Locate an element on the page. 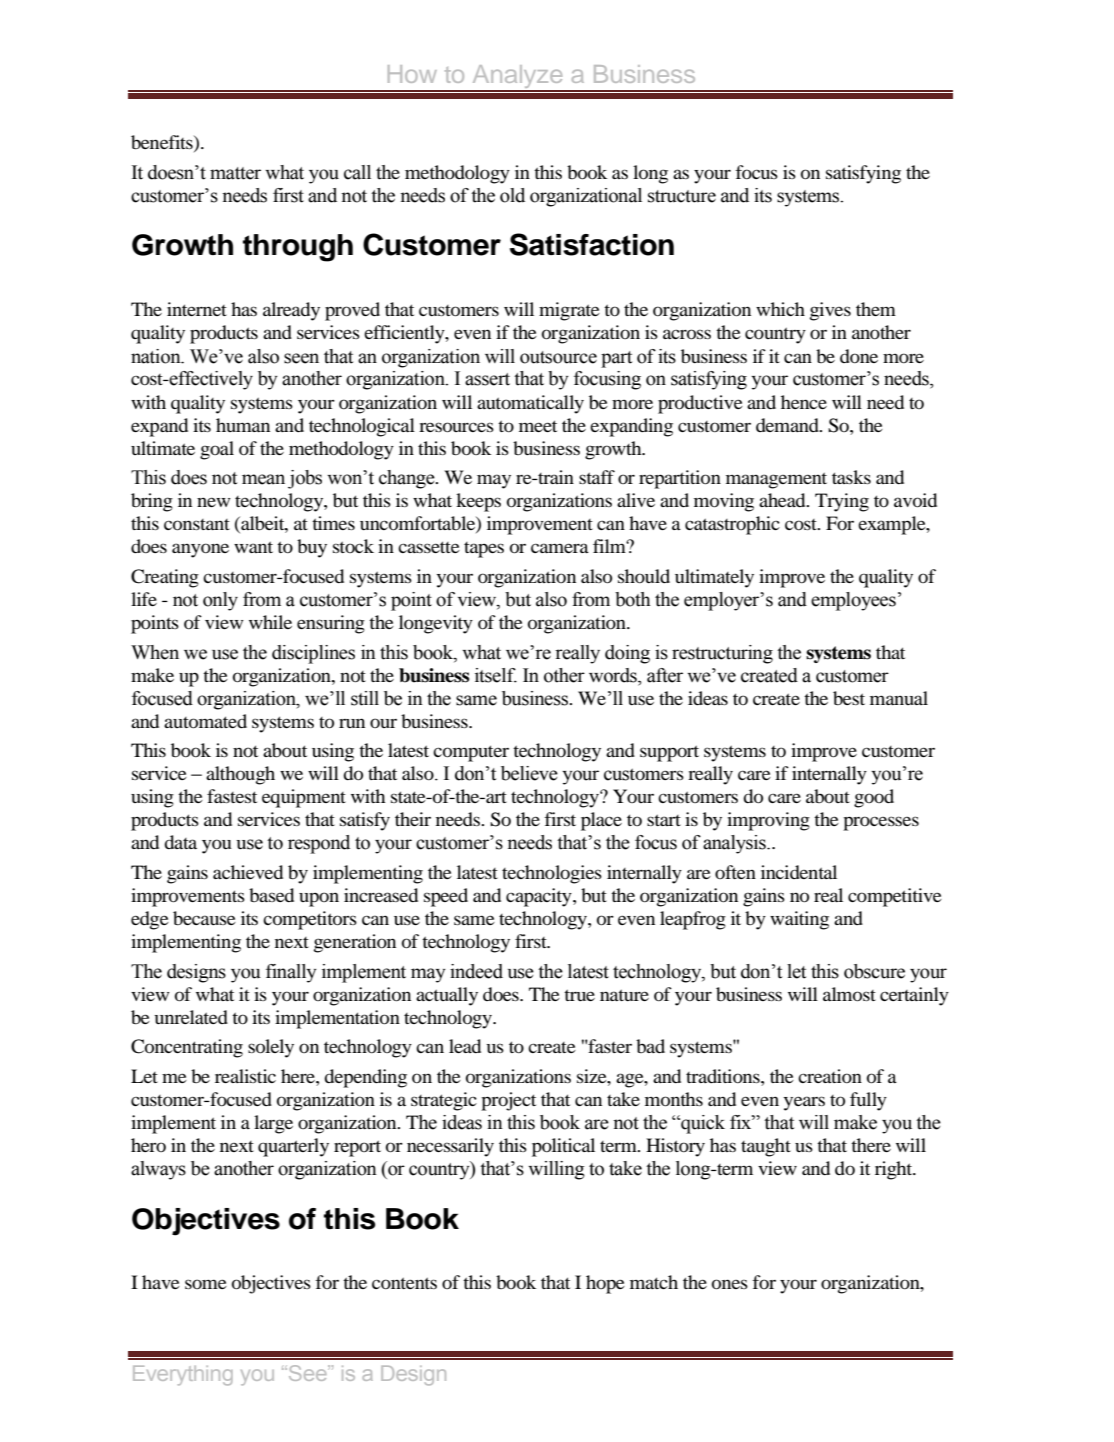 The width and height of the page is (1114, 1442). employees is located at coordinates (853, 601).
